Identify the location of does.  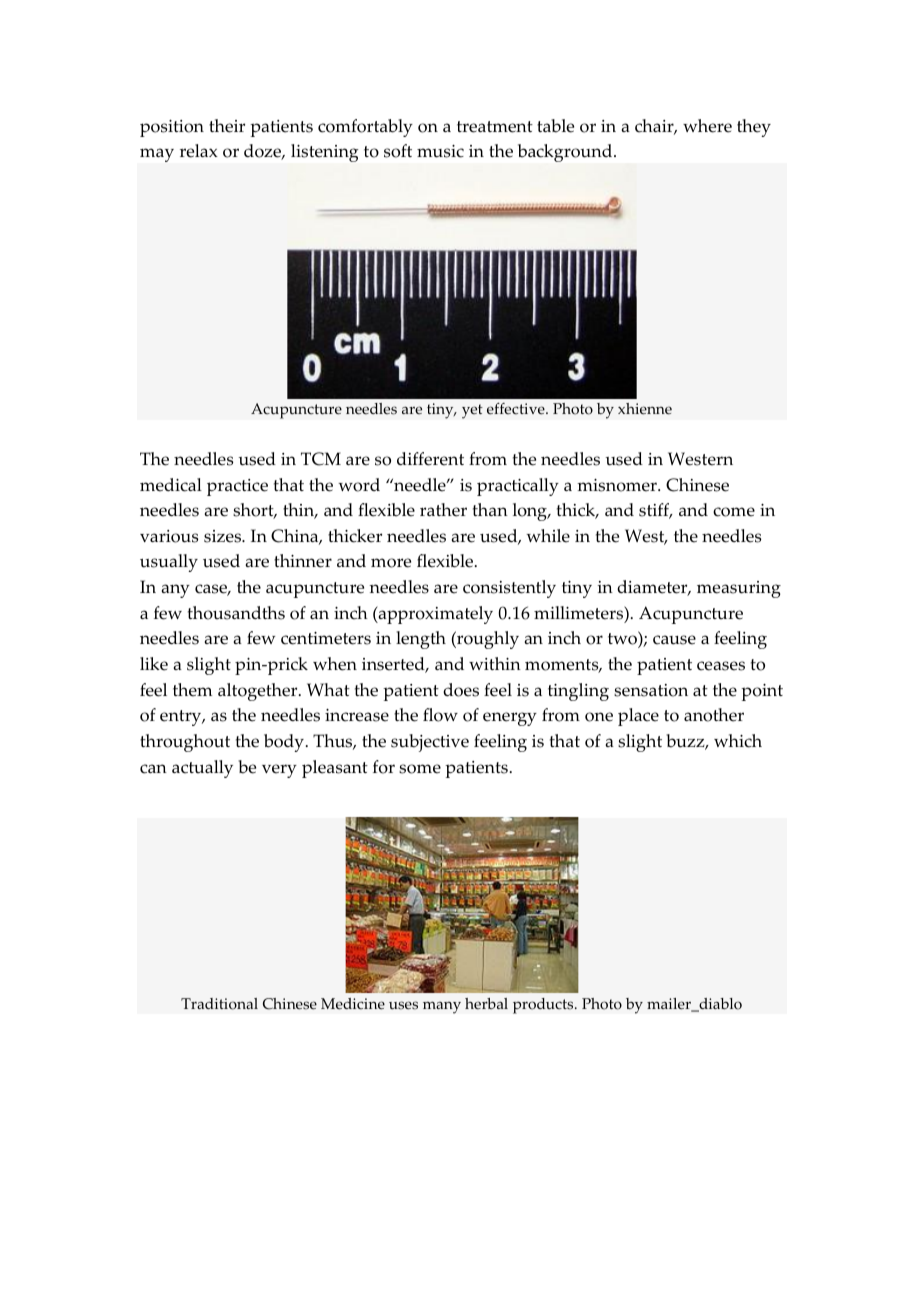
(461, 690).
